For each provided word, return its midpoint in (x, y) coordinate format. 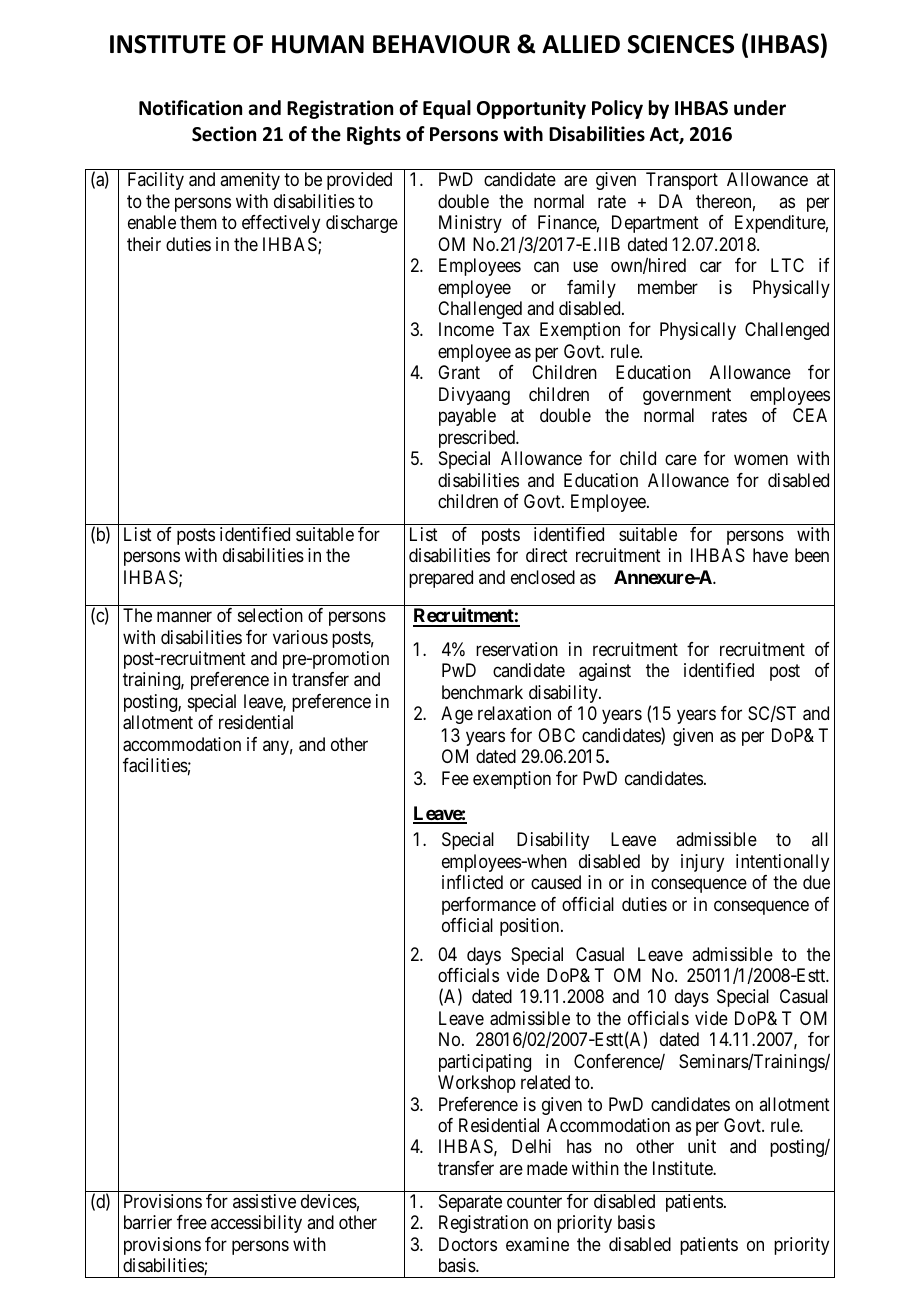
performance (489, 906)
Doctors (468, 1244)
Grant (459, 372)
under (760, 108)
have (770, 555)
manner (184, 617)
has (579, 1146)
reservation (517, 649)
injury (702, 863)
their (144, 244)
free (192, 1222)
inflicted (472, 882)
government (687, 396)
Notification (190, 108)
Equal (447, 109)
